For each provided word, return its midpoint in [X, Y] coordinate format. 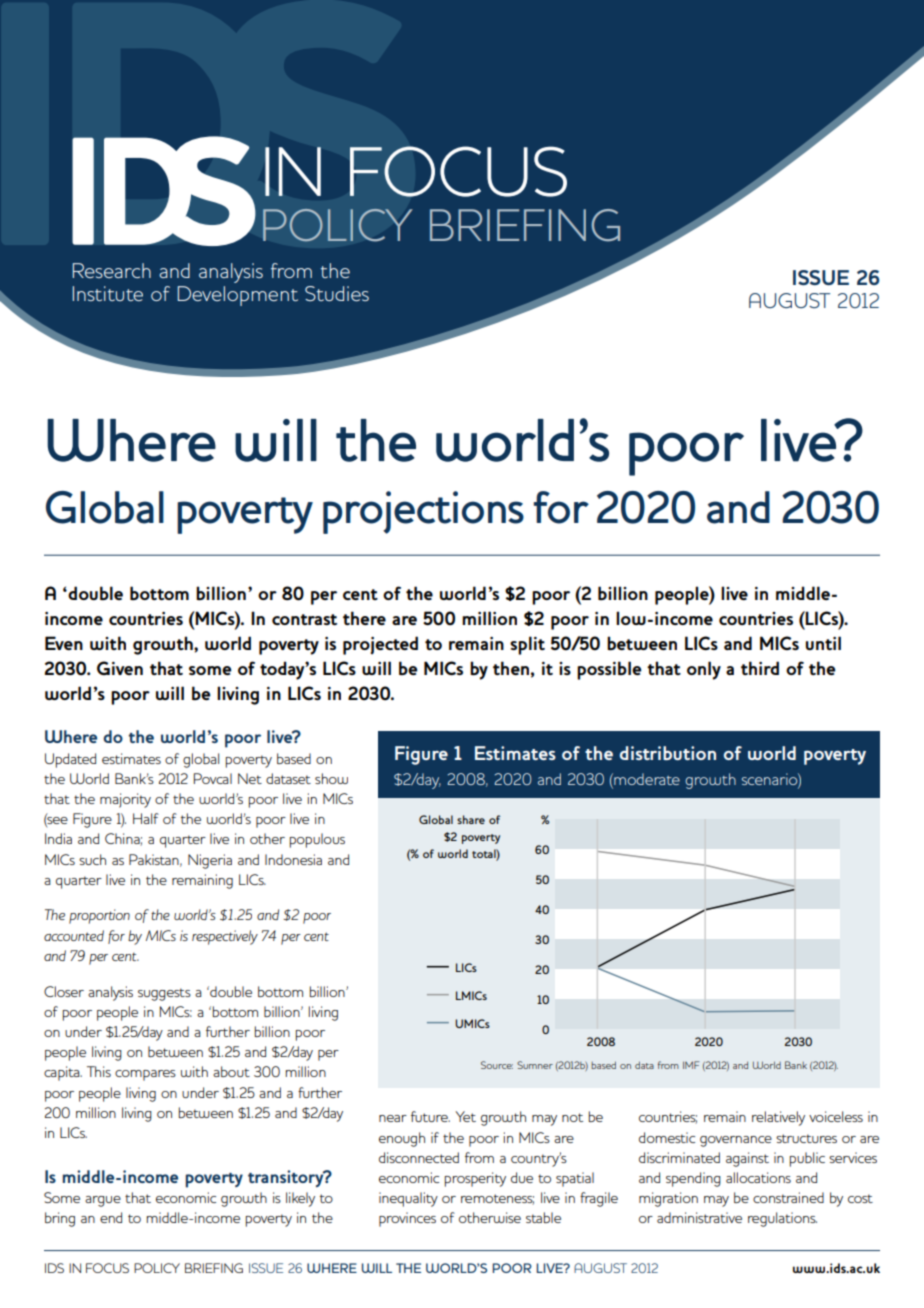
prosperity [475, 1179]
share [471, 819]
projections [423, 512]
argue [103, 1201]
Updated [70, 760]
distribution [668, 753]
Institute [107, 293]
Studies [337, 293]
